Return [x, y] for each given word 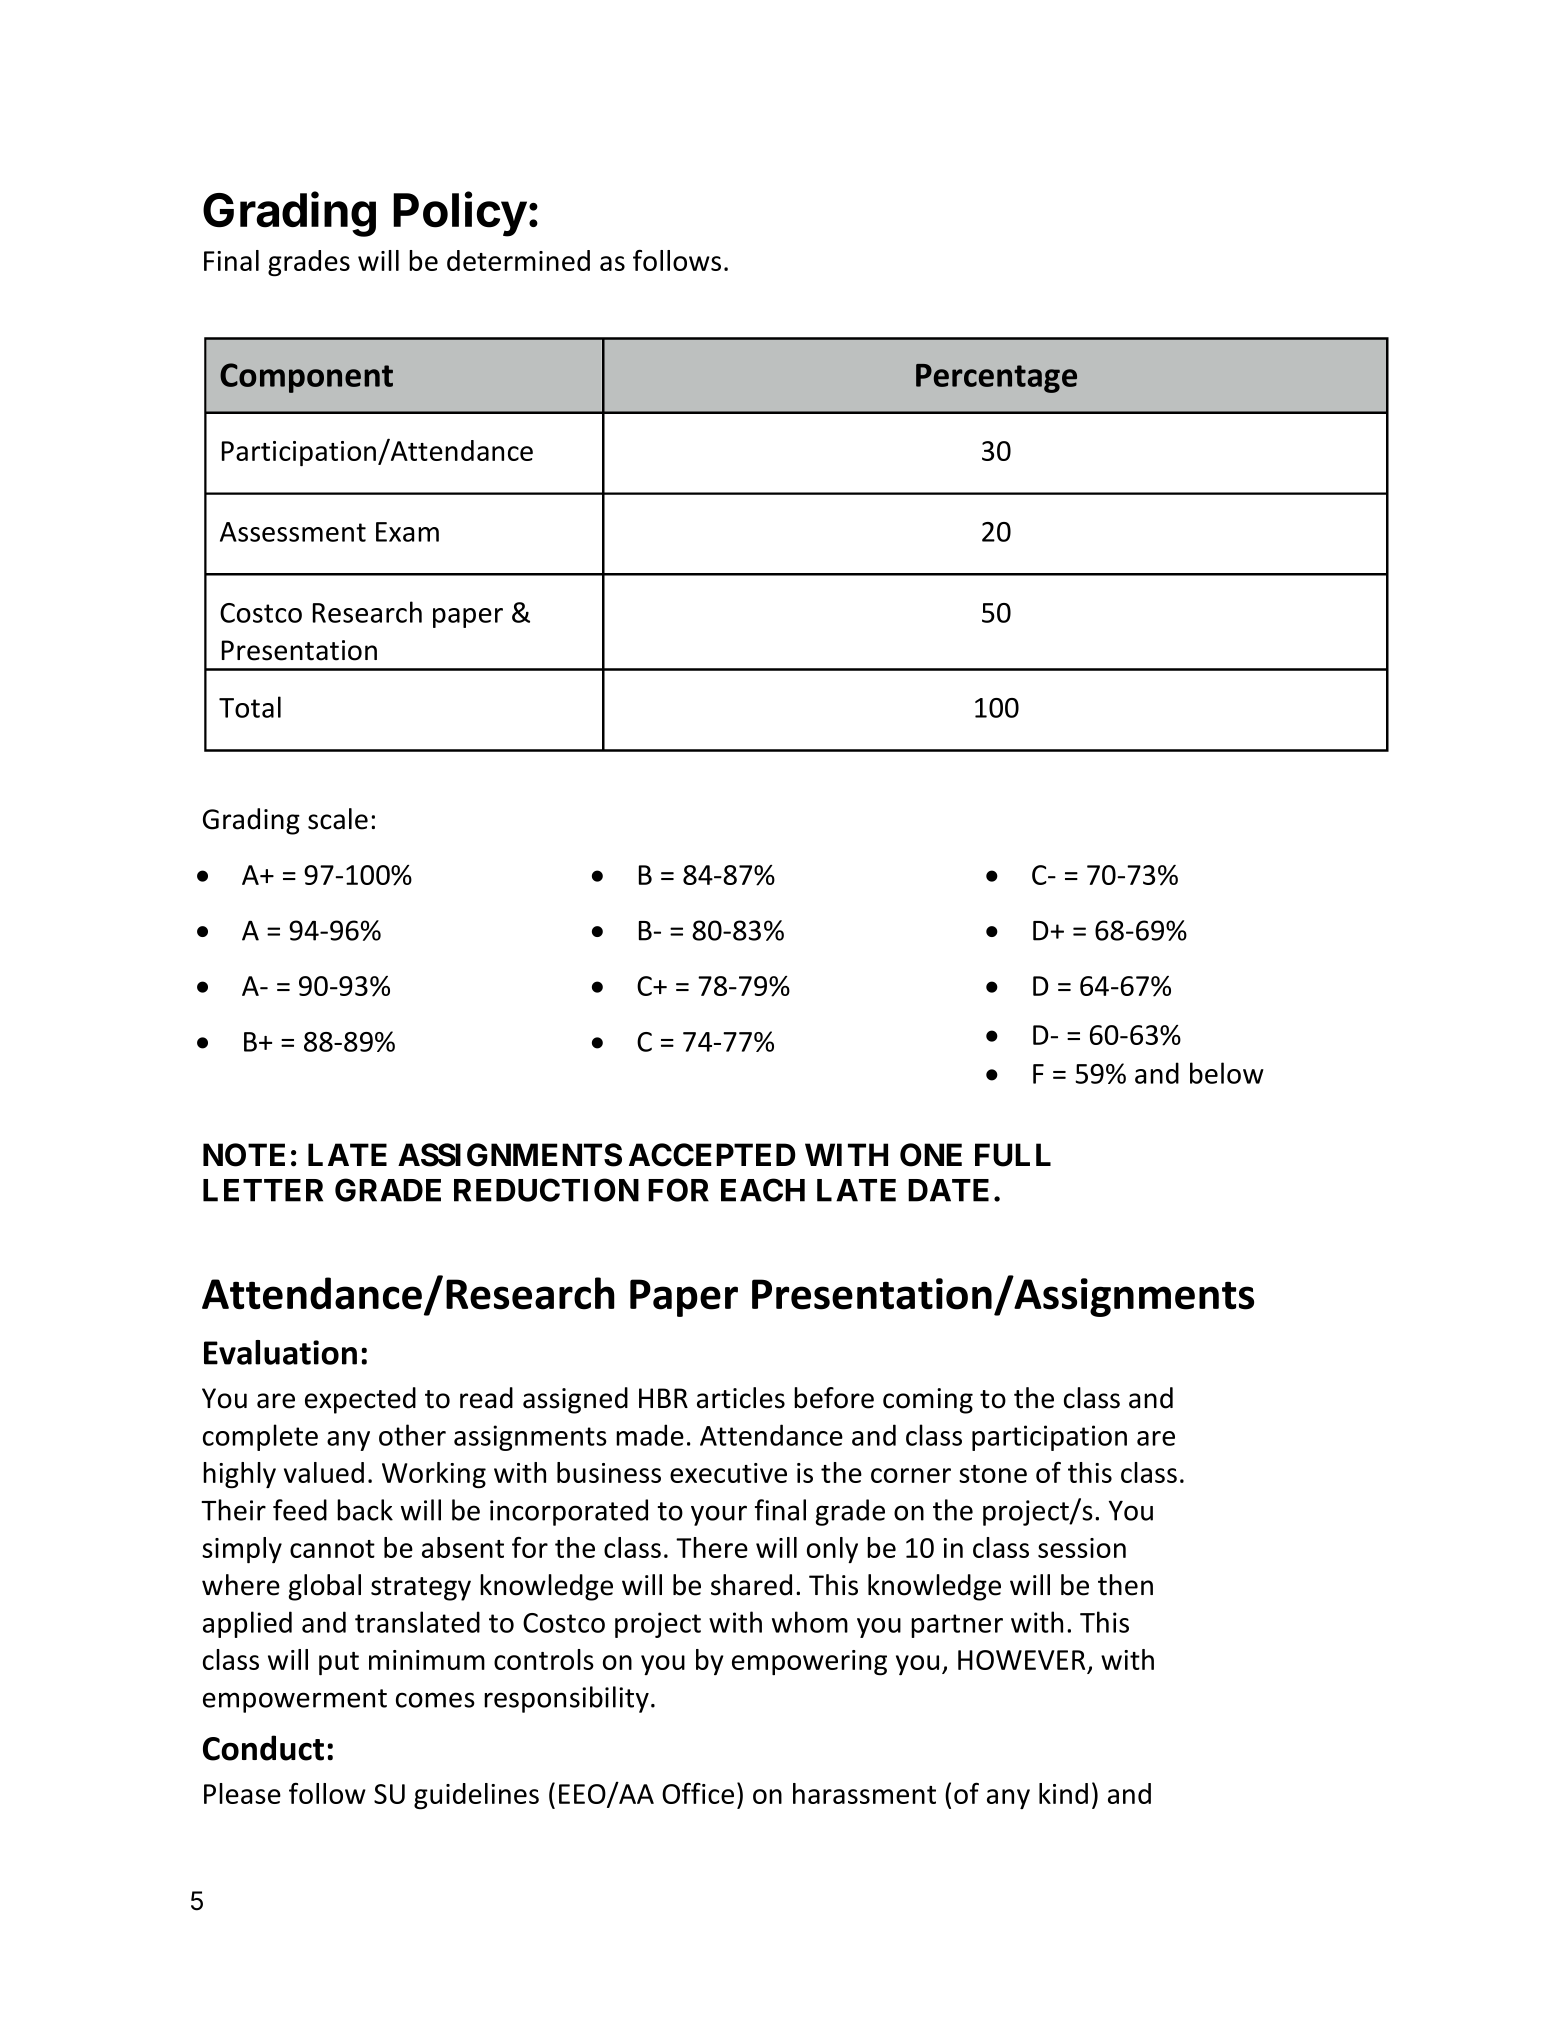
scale [338, 819]
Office [698, 1793]
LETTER [263, 1190]
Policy [460, 214]
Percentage [996, 378]
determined [518, 260]
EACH [763, 1190]
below [1227, 1073]
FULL [1013, 1155]
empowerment [295, 1701]
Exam [407, 532]
